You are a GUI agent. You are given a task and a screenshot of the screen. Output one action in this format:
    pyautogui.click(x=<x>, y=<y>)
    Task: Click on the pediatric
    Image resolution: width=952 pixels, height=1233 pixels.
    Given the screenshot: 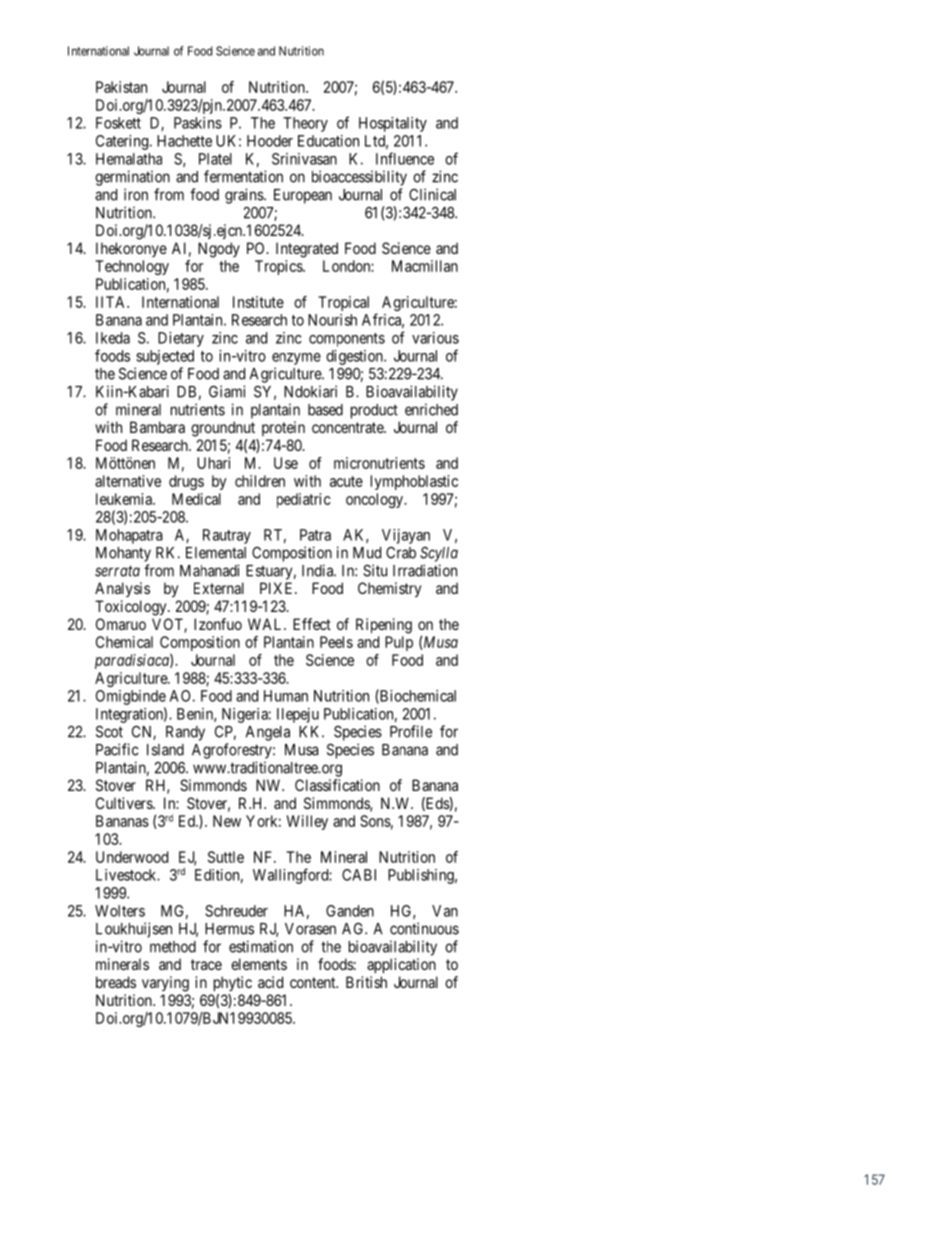 What is the action you would take?
    pyautogui.click(x=304, y=500)
